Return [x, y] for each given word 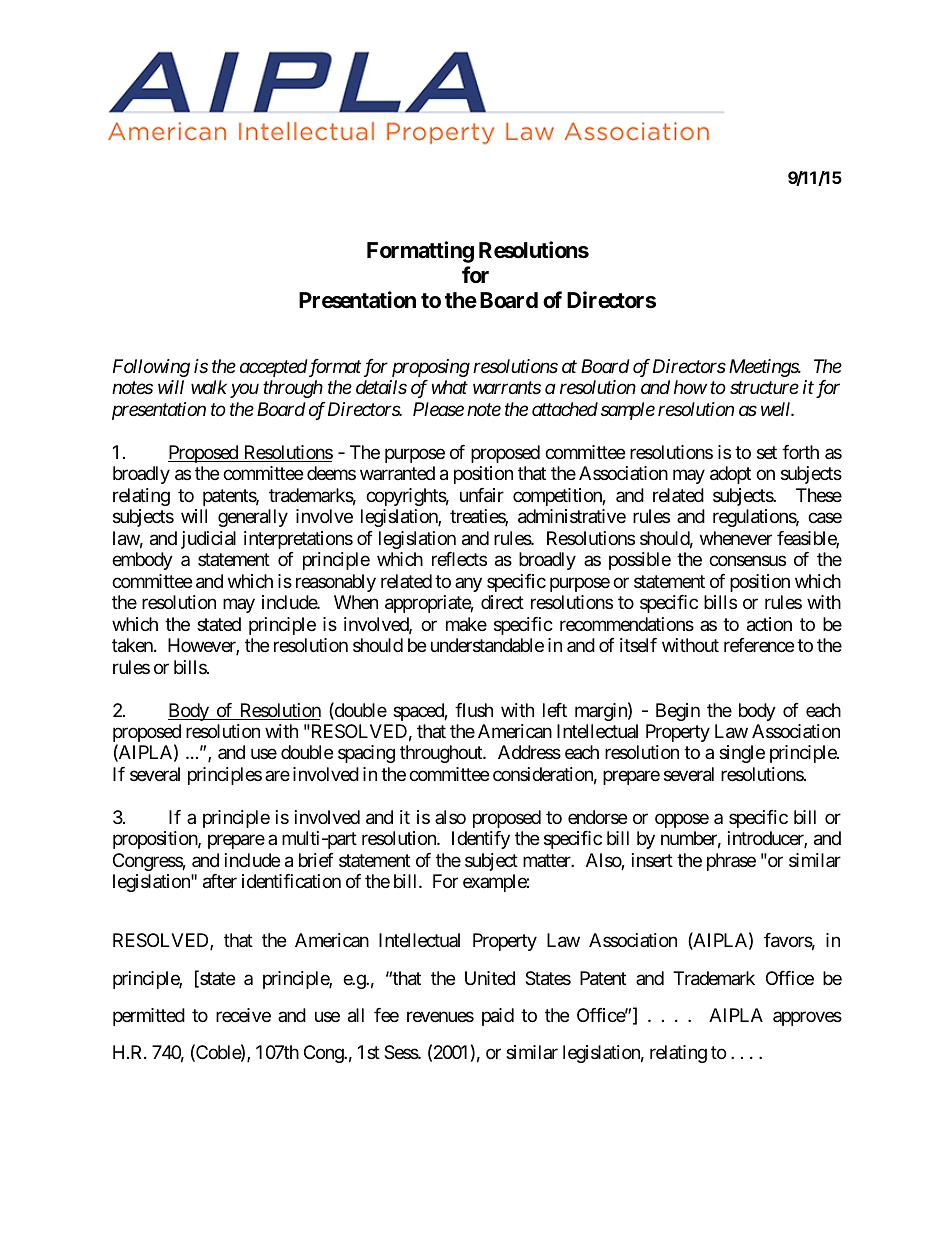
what [450, 387]
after [220, 881]
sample [628, 411]
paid [498, 1017]
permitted [149, 1017]
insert [652, 860]
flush [474, 710]
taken [133, 645]
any [468, 584]
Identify [481, 840]
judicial [208, 540]
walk [209, 387]
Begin [678, 712]
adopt [730, 475]
